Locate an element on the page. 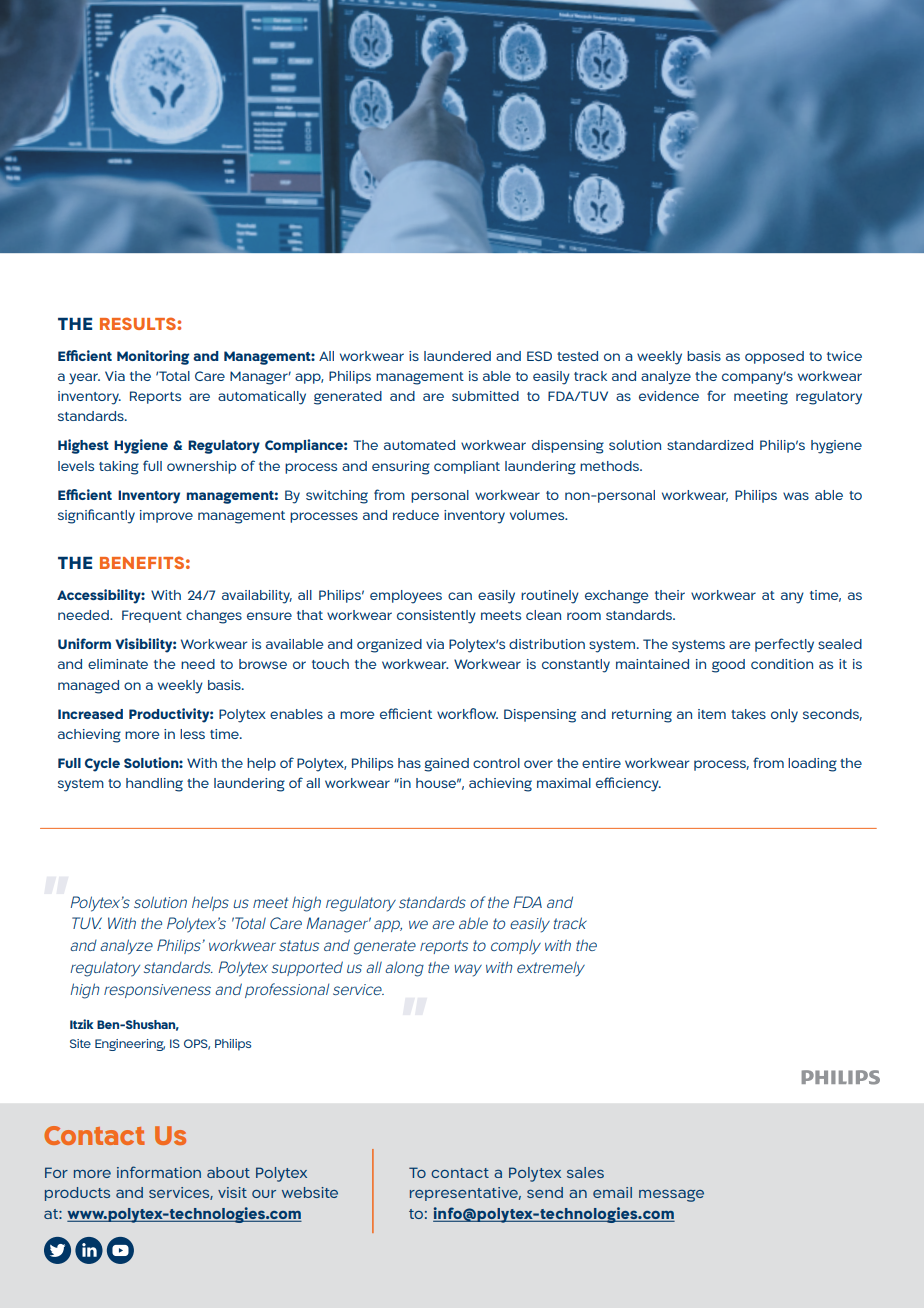  gained is located at coordinates (446, 765).
